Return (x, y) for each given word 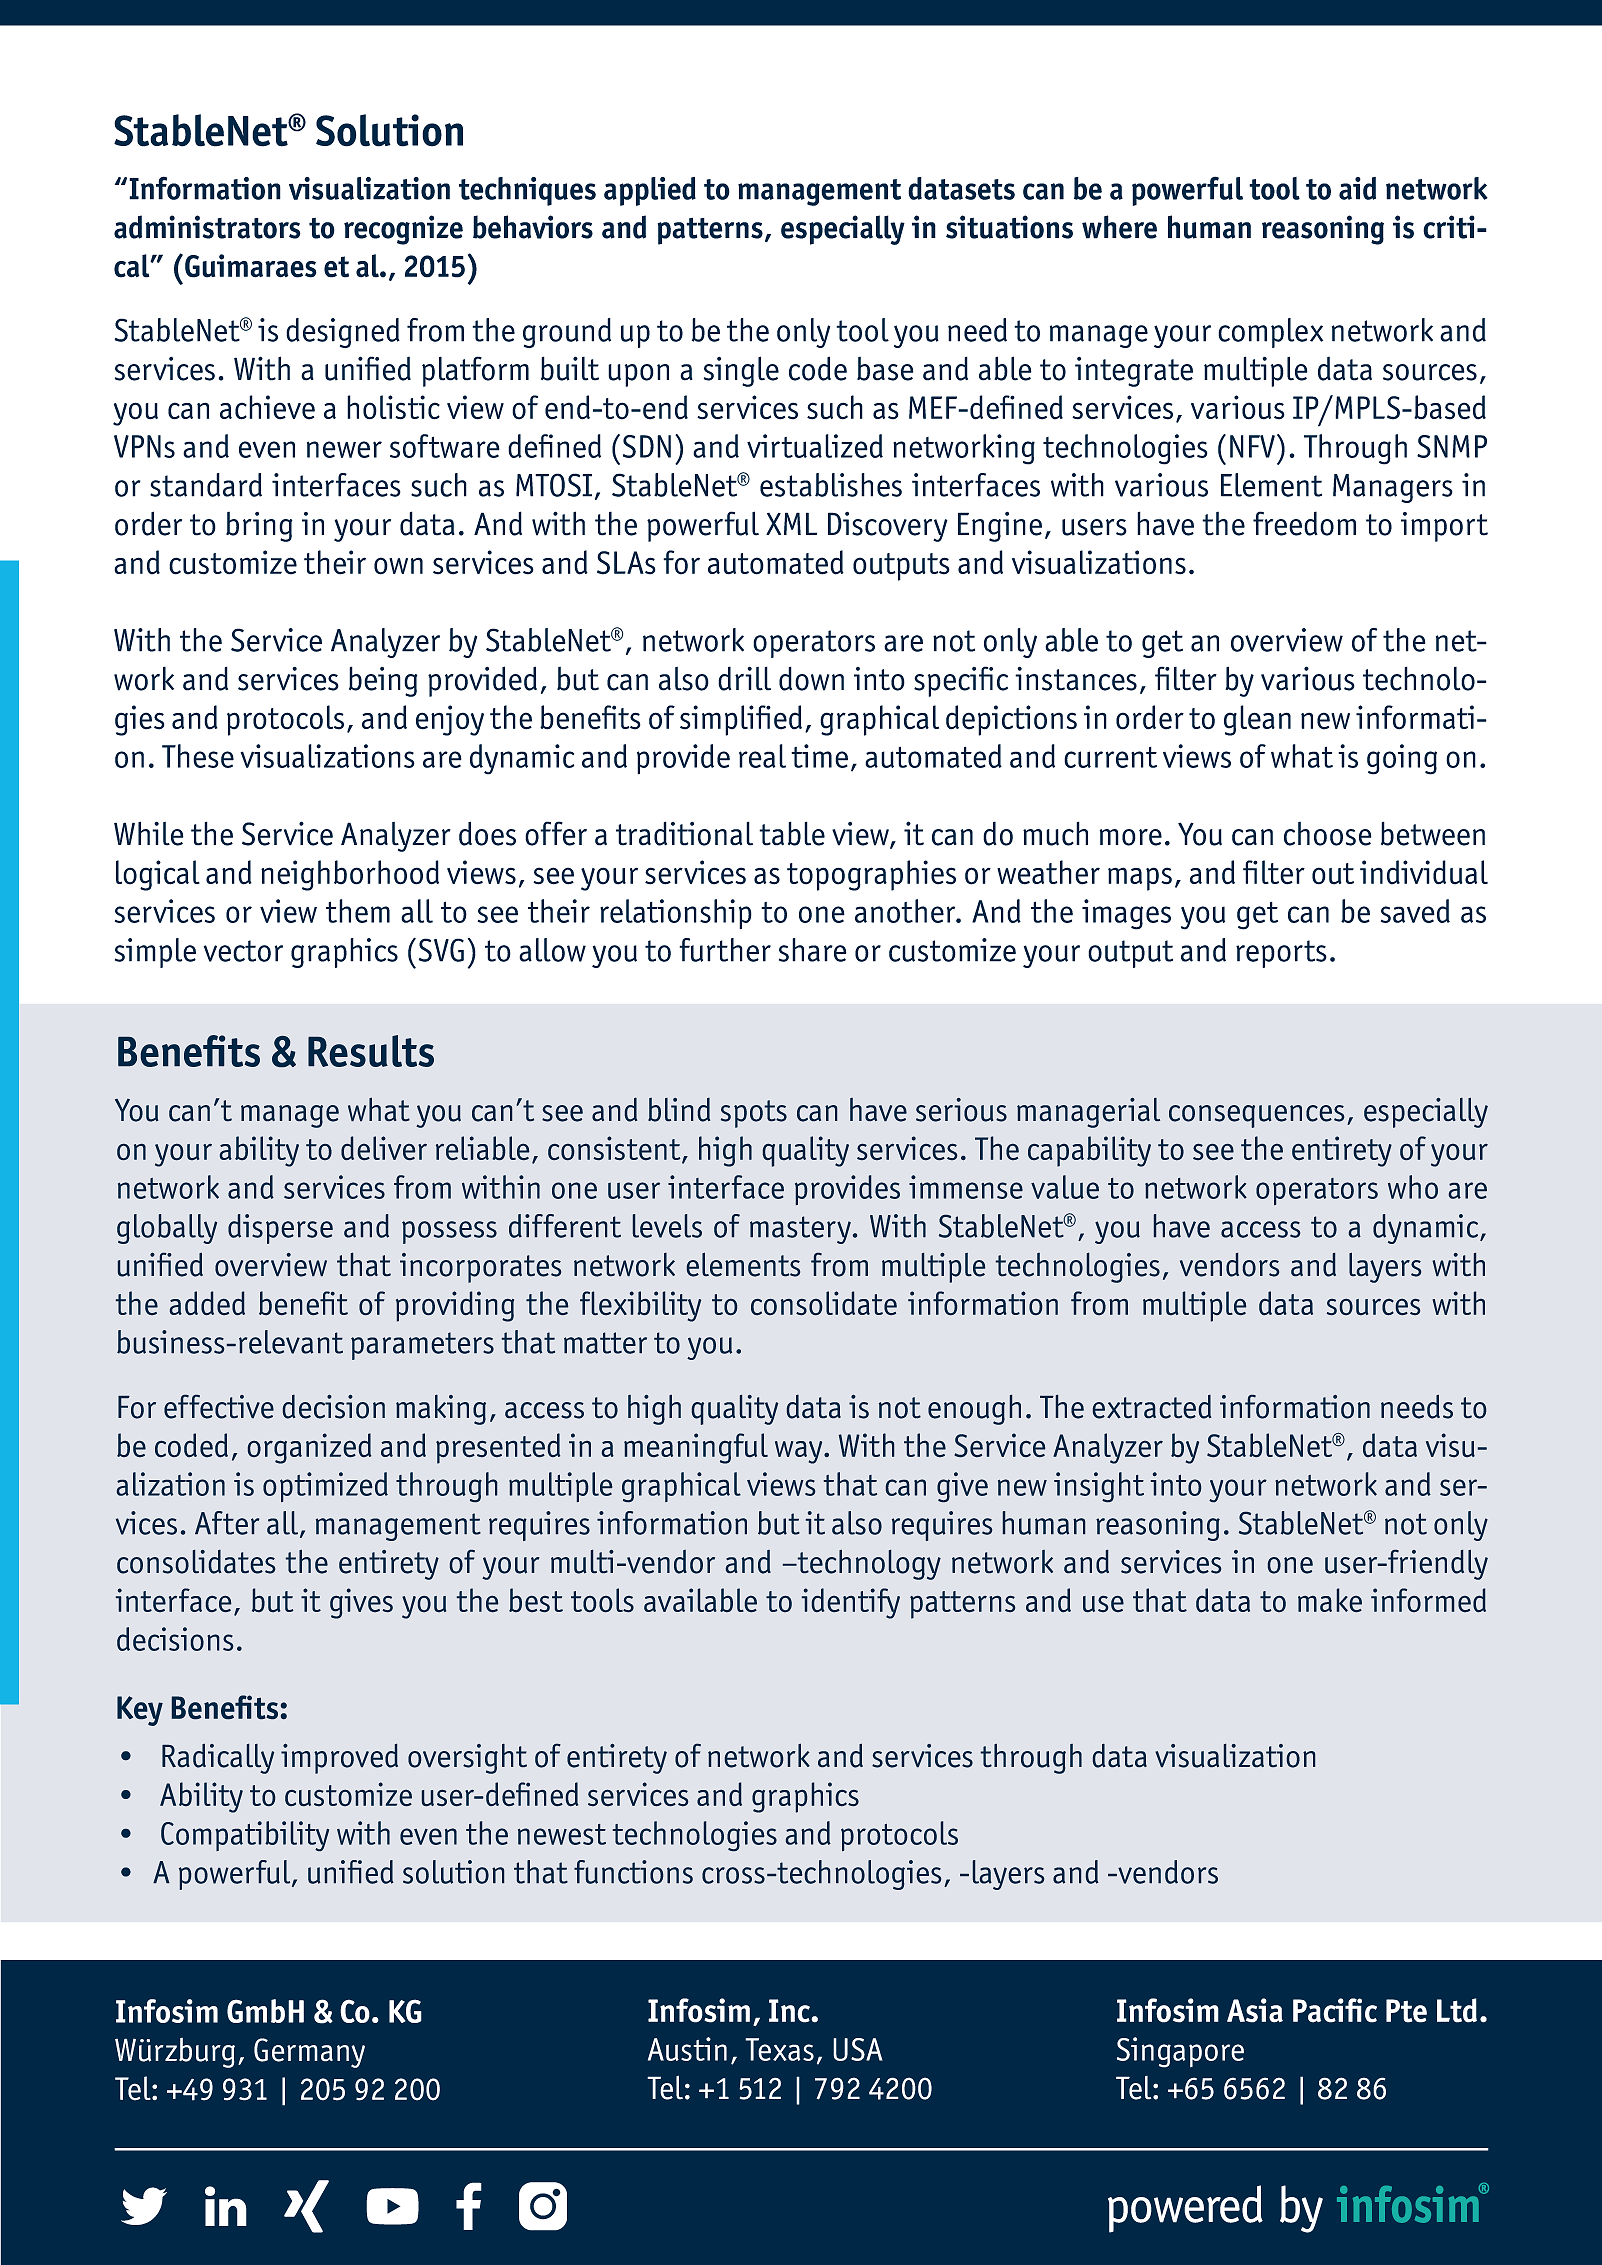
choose (1328, 834)
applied (650, 191)
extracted (1152, 1407)
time (819, 756)
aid (1357, 188)
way (800, 1452)
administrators (207, 227)
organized (309, 1448)
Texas (779, 2049)
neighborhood (350, 875)
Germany (309, 2053)
